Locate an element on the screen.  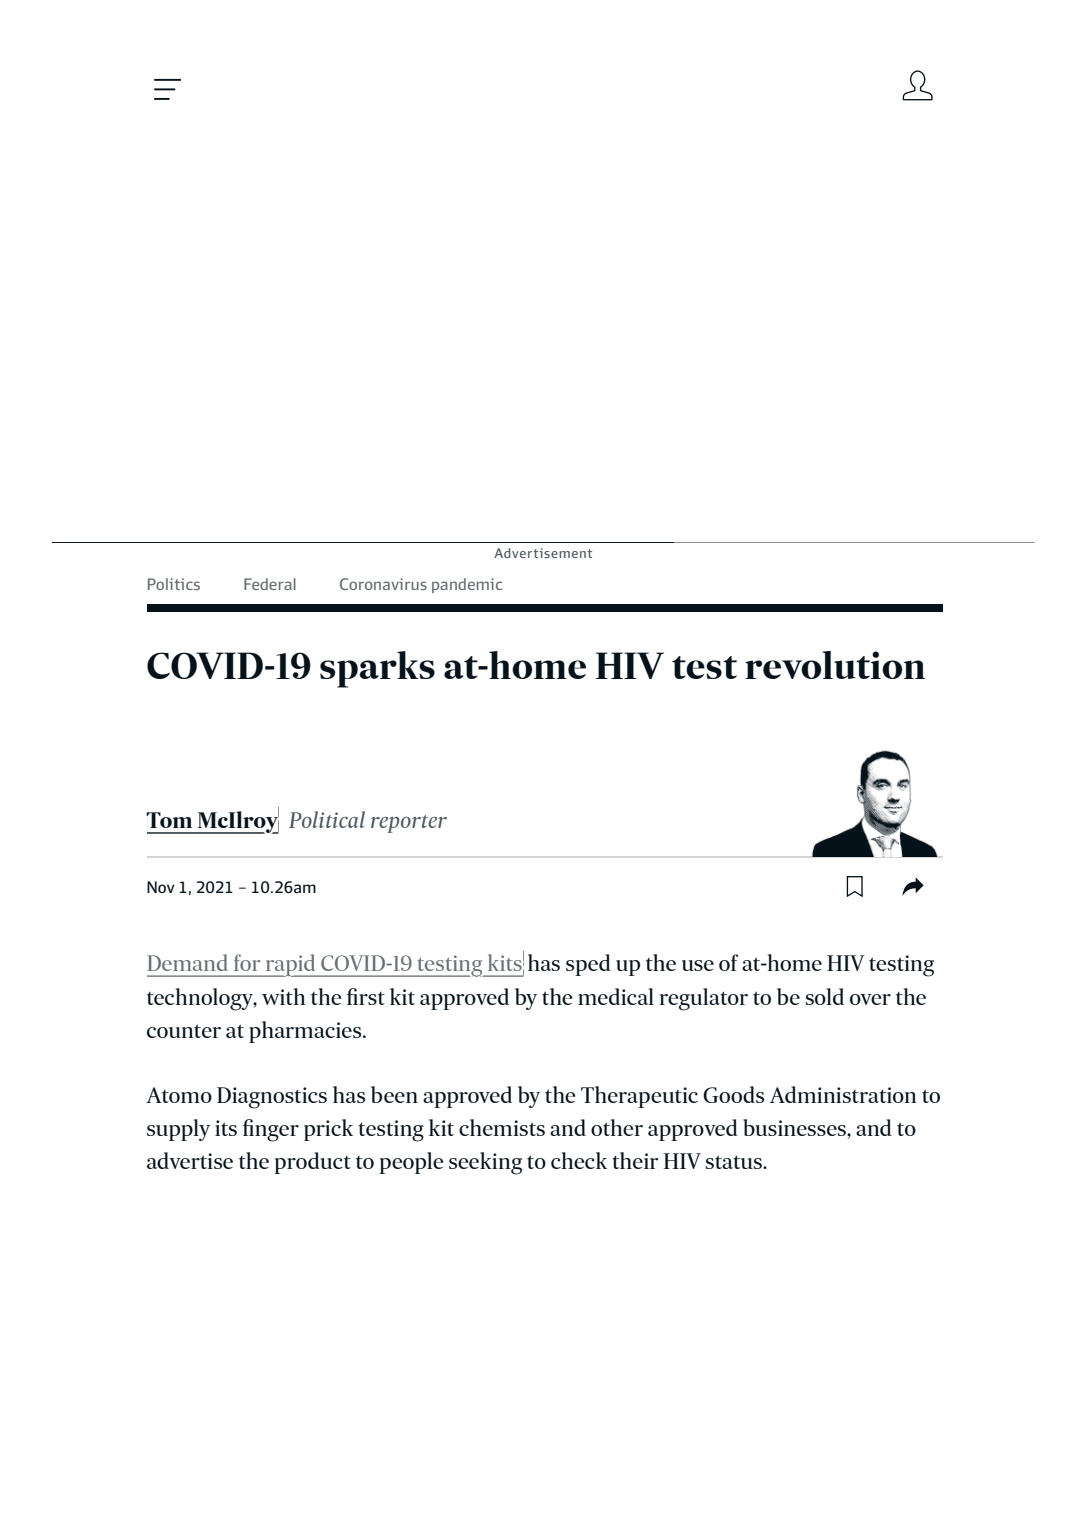
sold is located at coordinates (824, 996).
